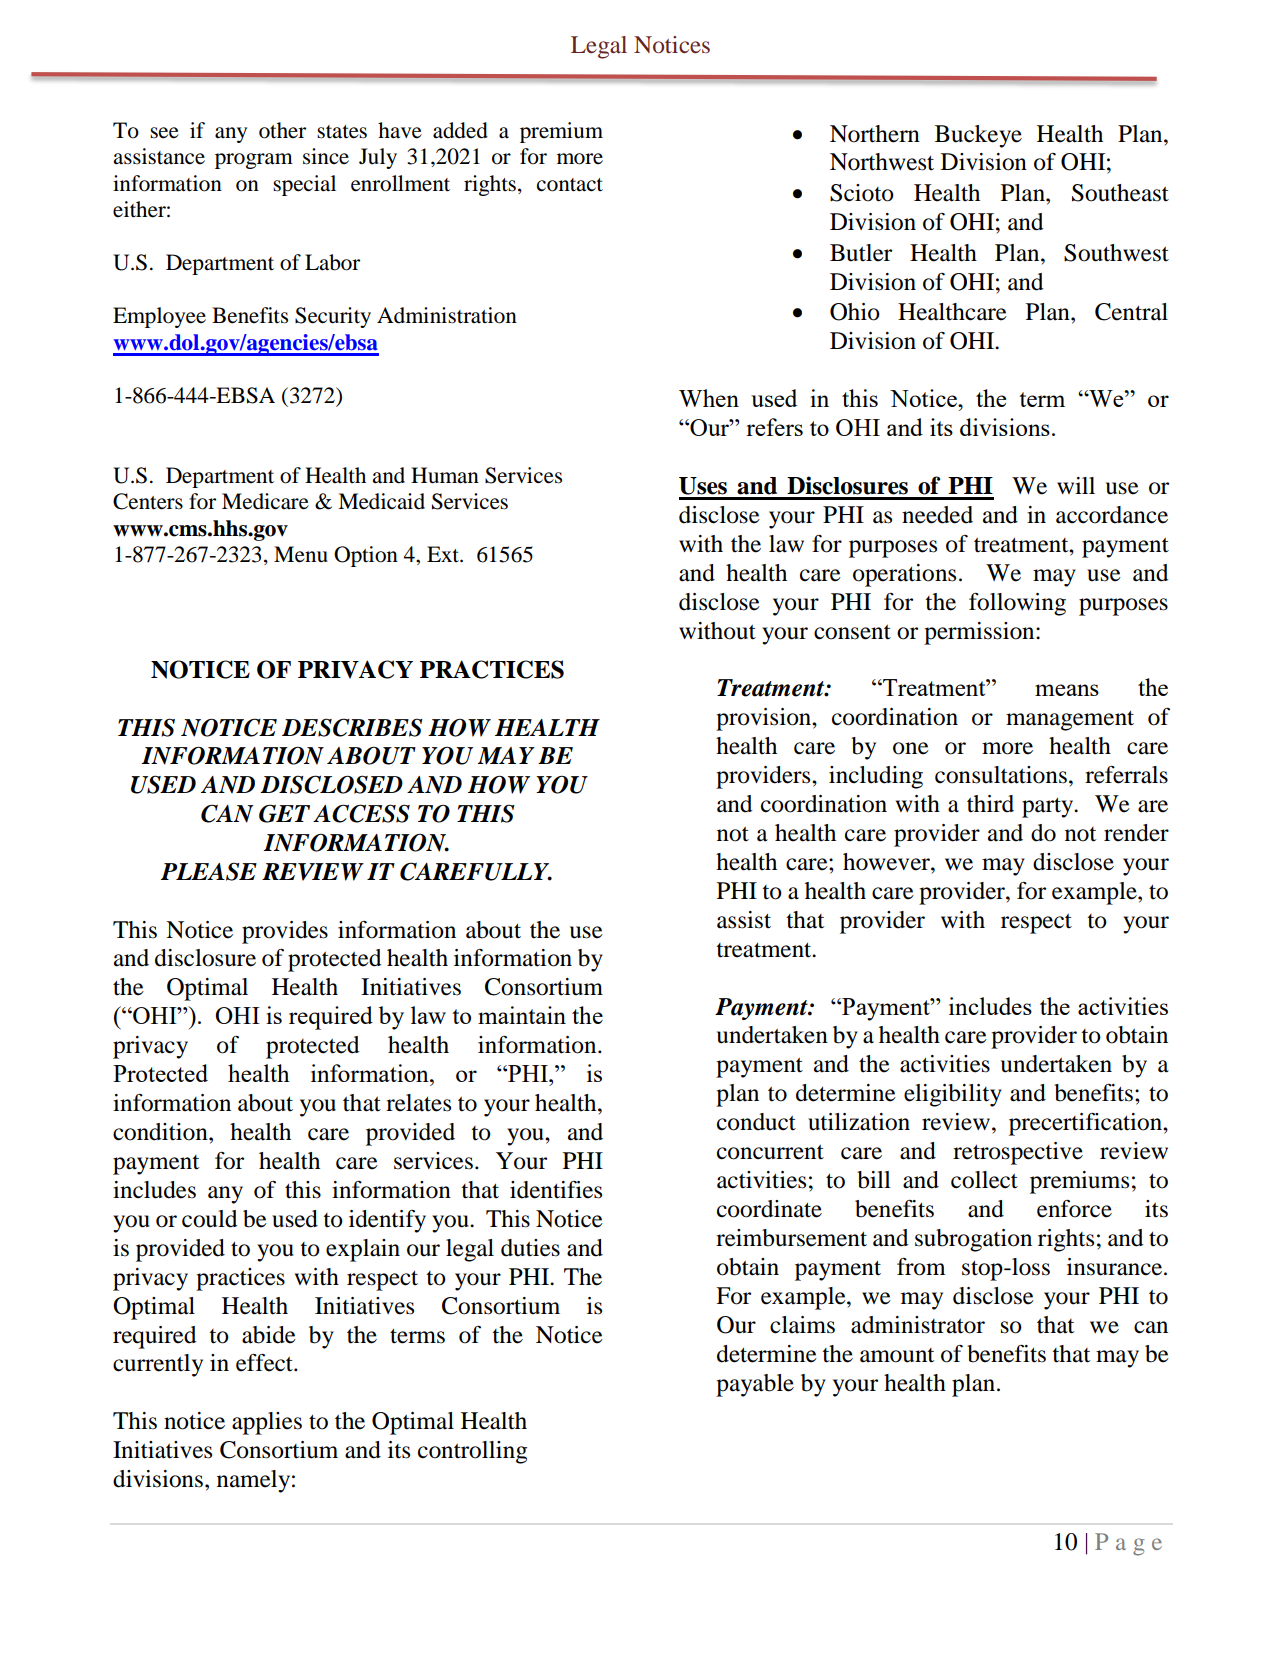 This page has height=1660, width=1282. I want to click on applies, so click(267, 1423).
